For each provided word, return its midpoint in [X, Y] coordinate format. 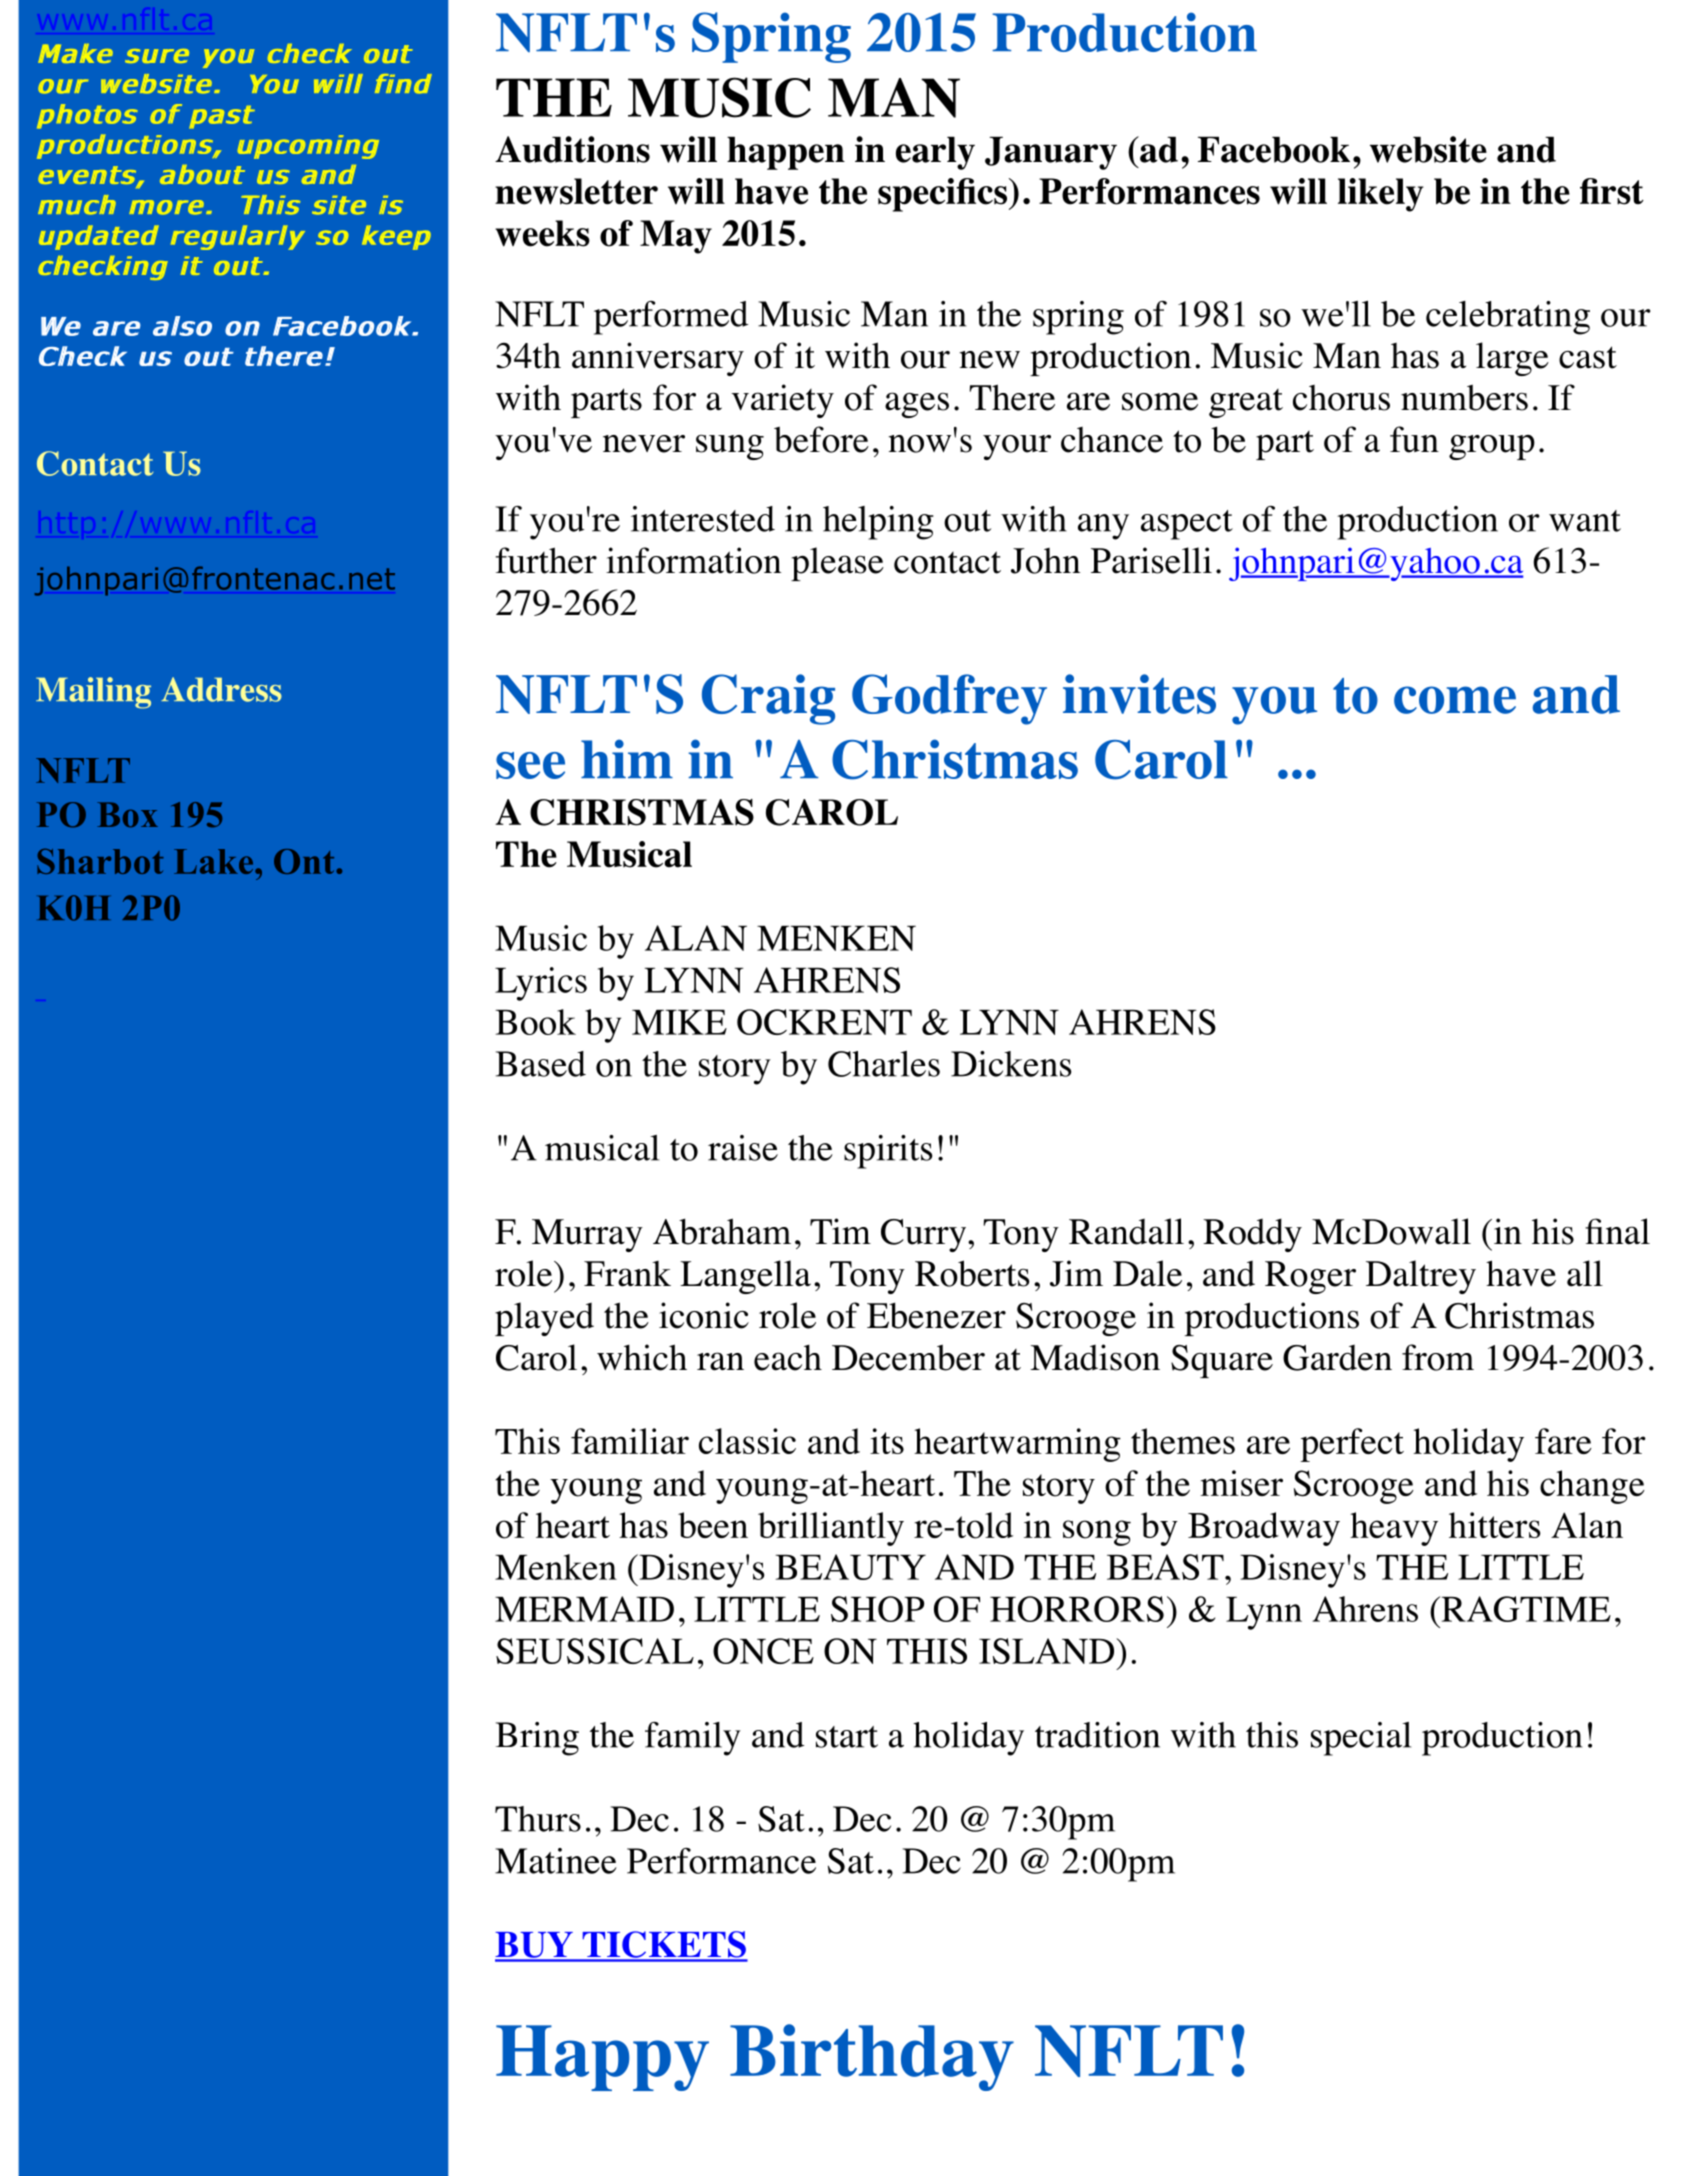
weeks [542, 233]
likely [1381, 195]
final [1617, 1231]
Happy [602, 2058]
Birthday [872, 2057]
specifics [942, 195]
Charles [884, 1064]
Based [541, 1064]
